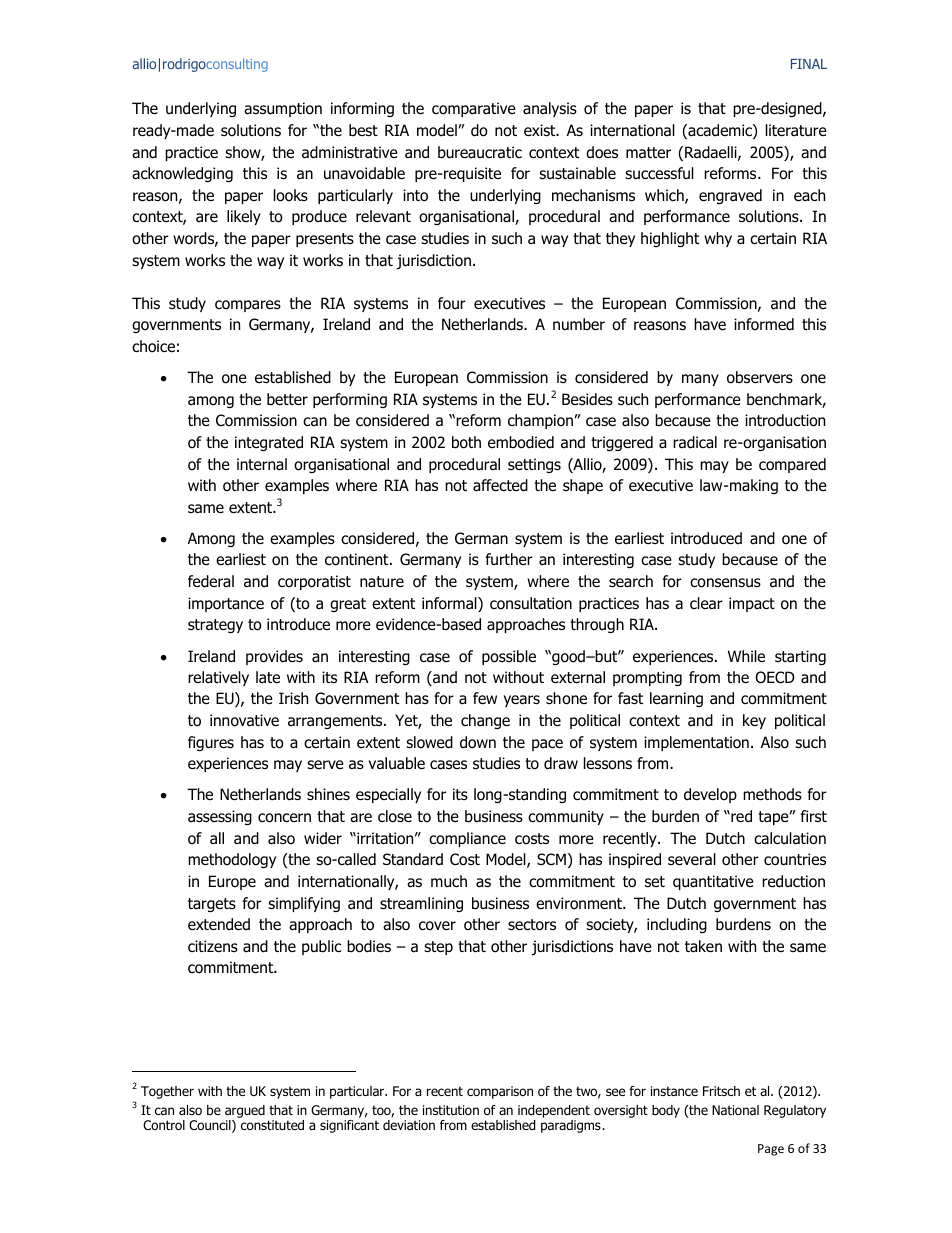 The height and width of the screenshot is (1233, 952). Describe the element at coordinates (478, 742) in the screenshot. I see `down` at that location.
